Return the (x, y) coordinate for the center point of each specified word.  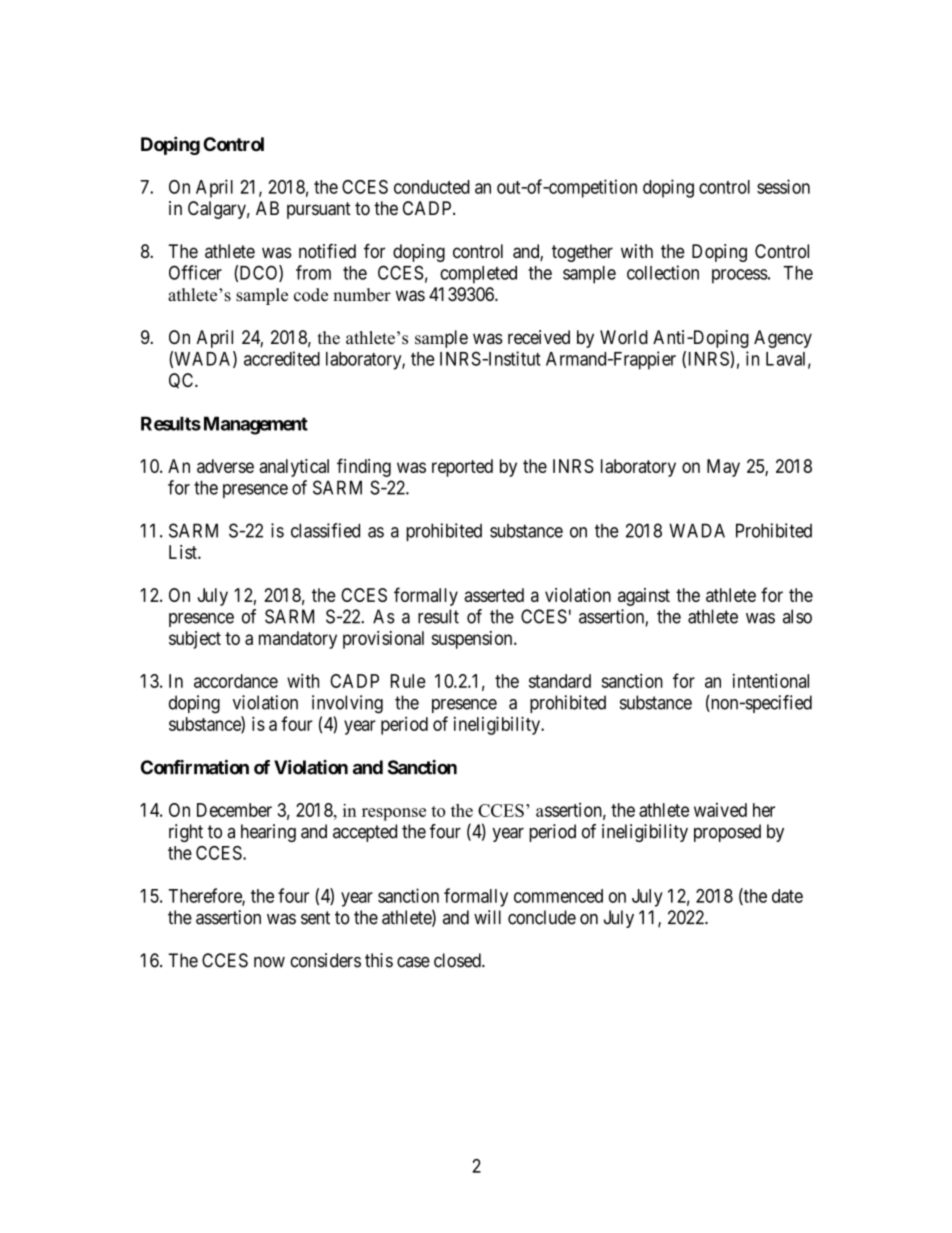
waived (720, 810)
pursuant (319, 210)
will (487, 917)
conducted (432, 187)
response (394, 814)
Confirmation (195, 767)
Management (256, 425)
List (184, 552)
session (783, 186)
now (269, 962)
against (644, 597)
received (539, 337)
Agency (783, 339)
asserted (494, 595)
